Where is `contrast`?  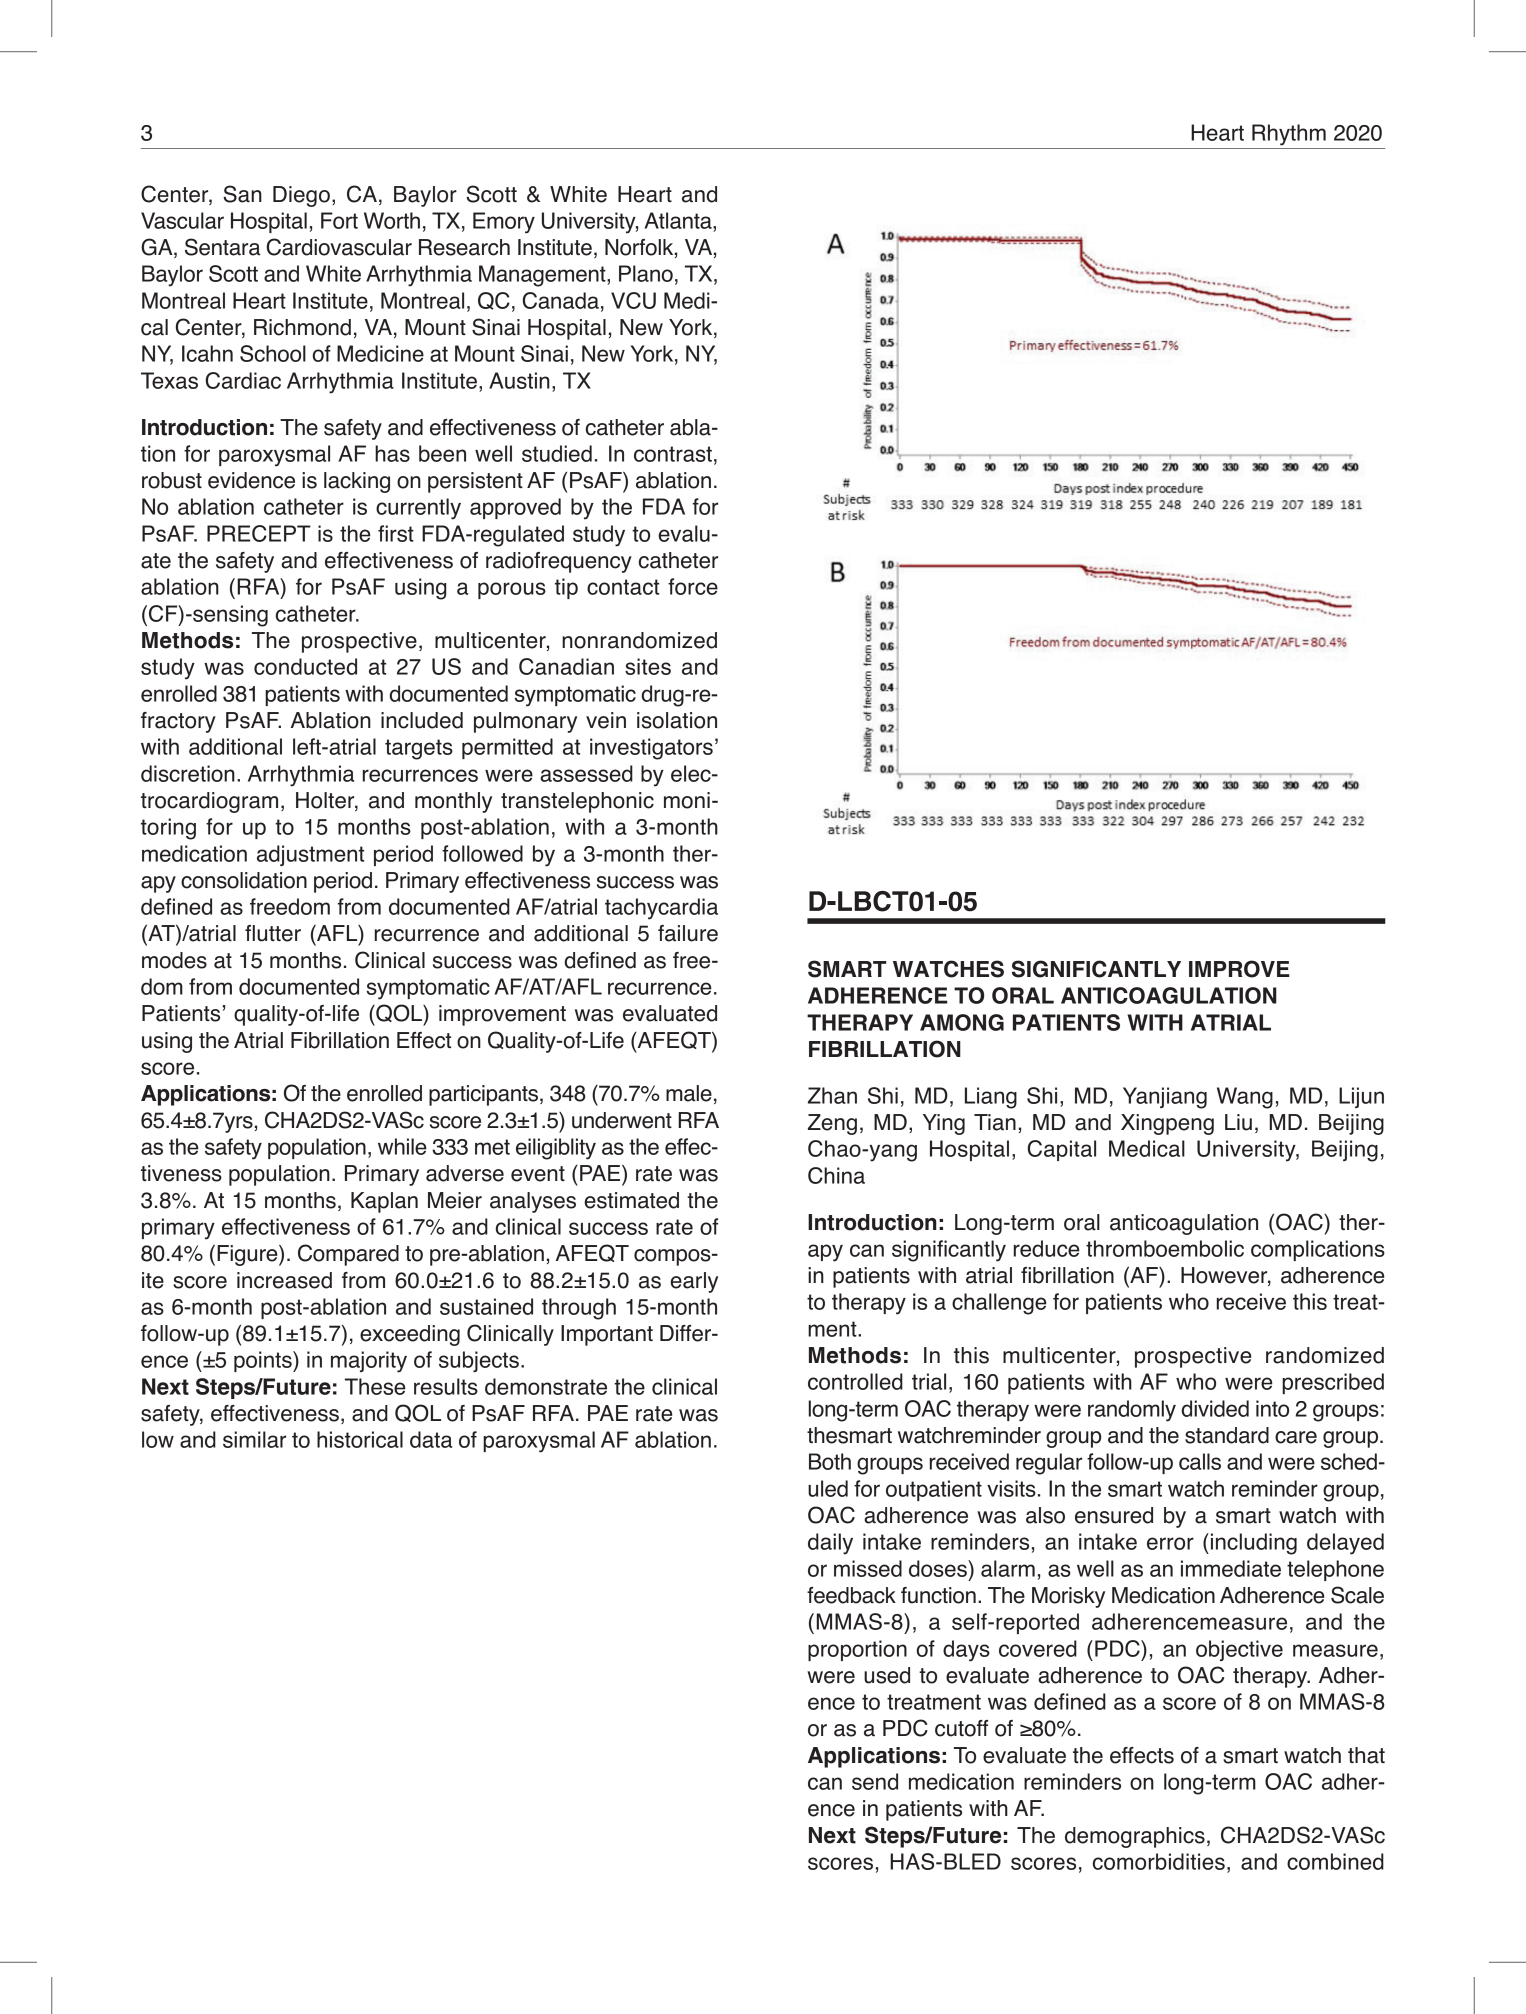
contrast is located at coordinates (673, 454).
